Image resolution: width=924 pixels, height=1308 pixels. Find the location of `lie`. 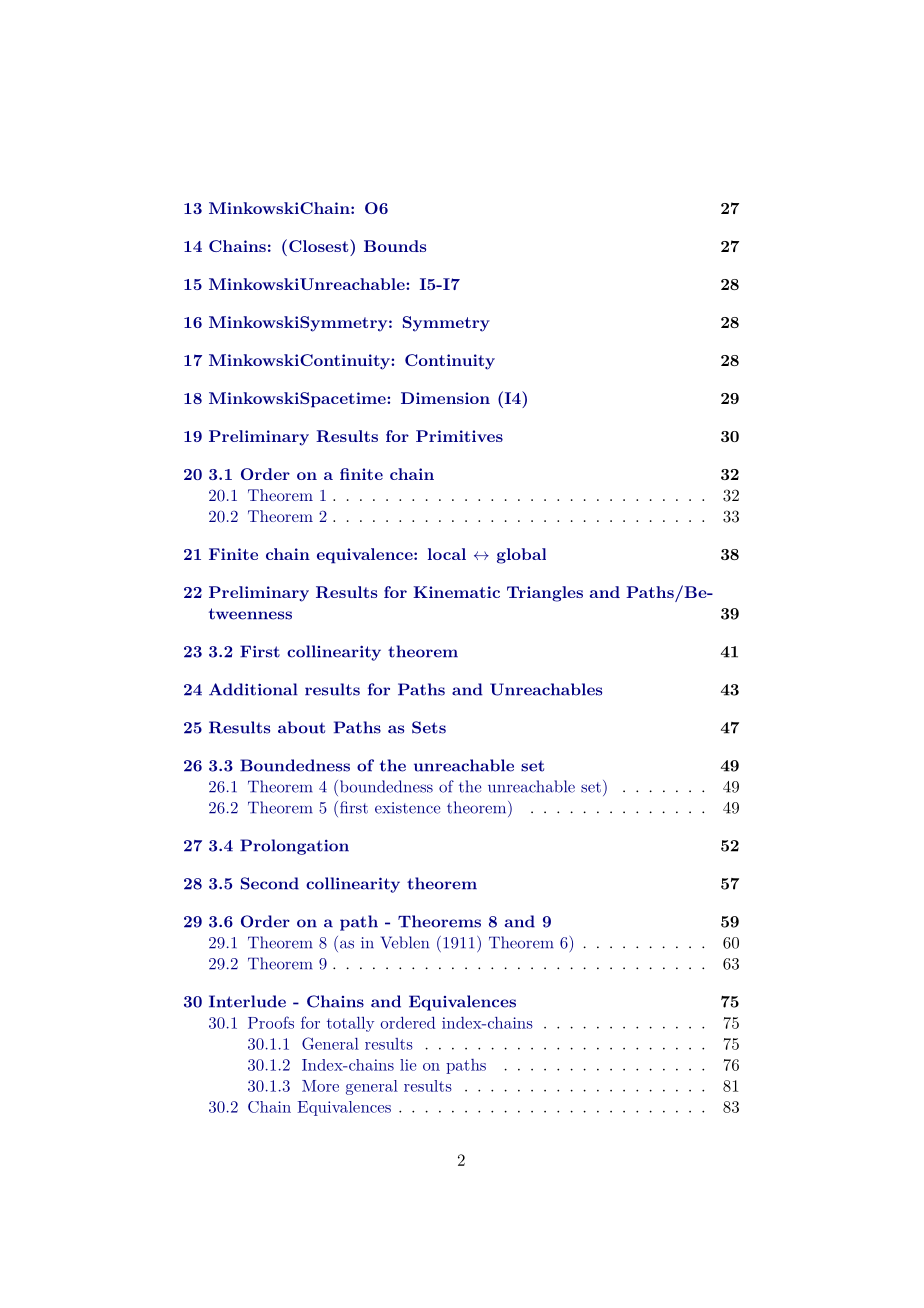

lie is located at coordinates (408, 1065).
